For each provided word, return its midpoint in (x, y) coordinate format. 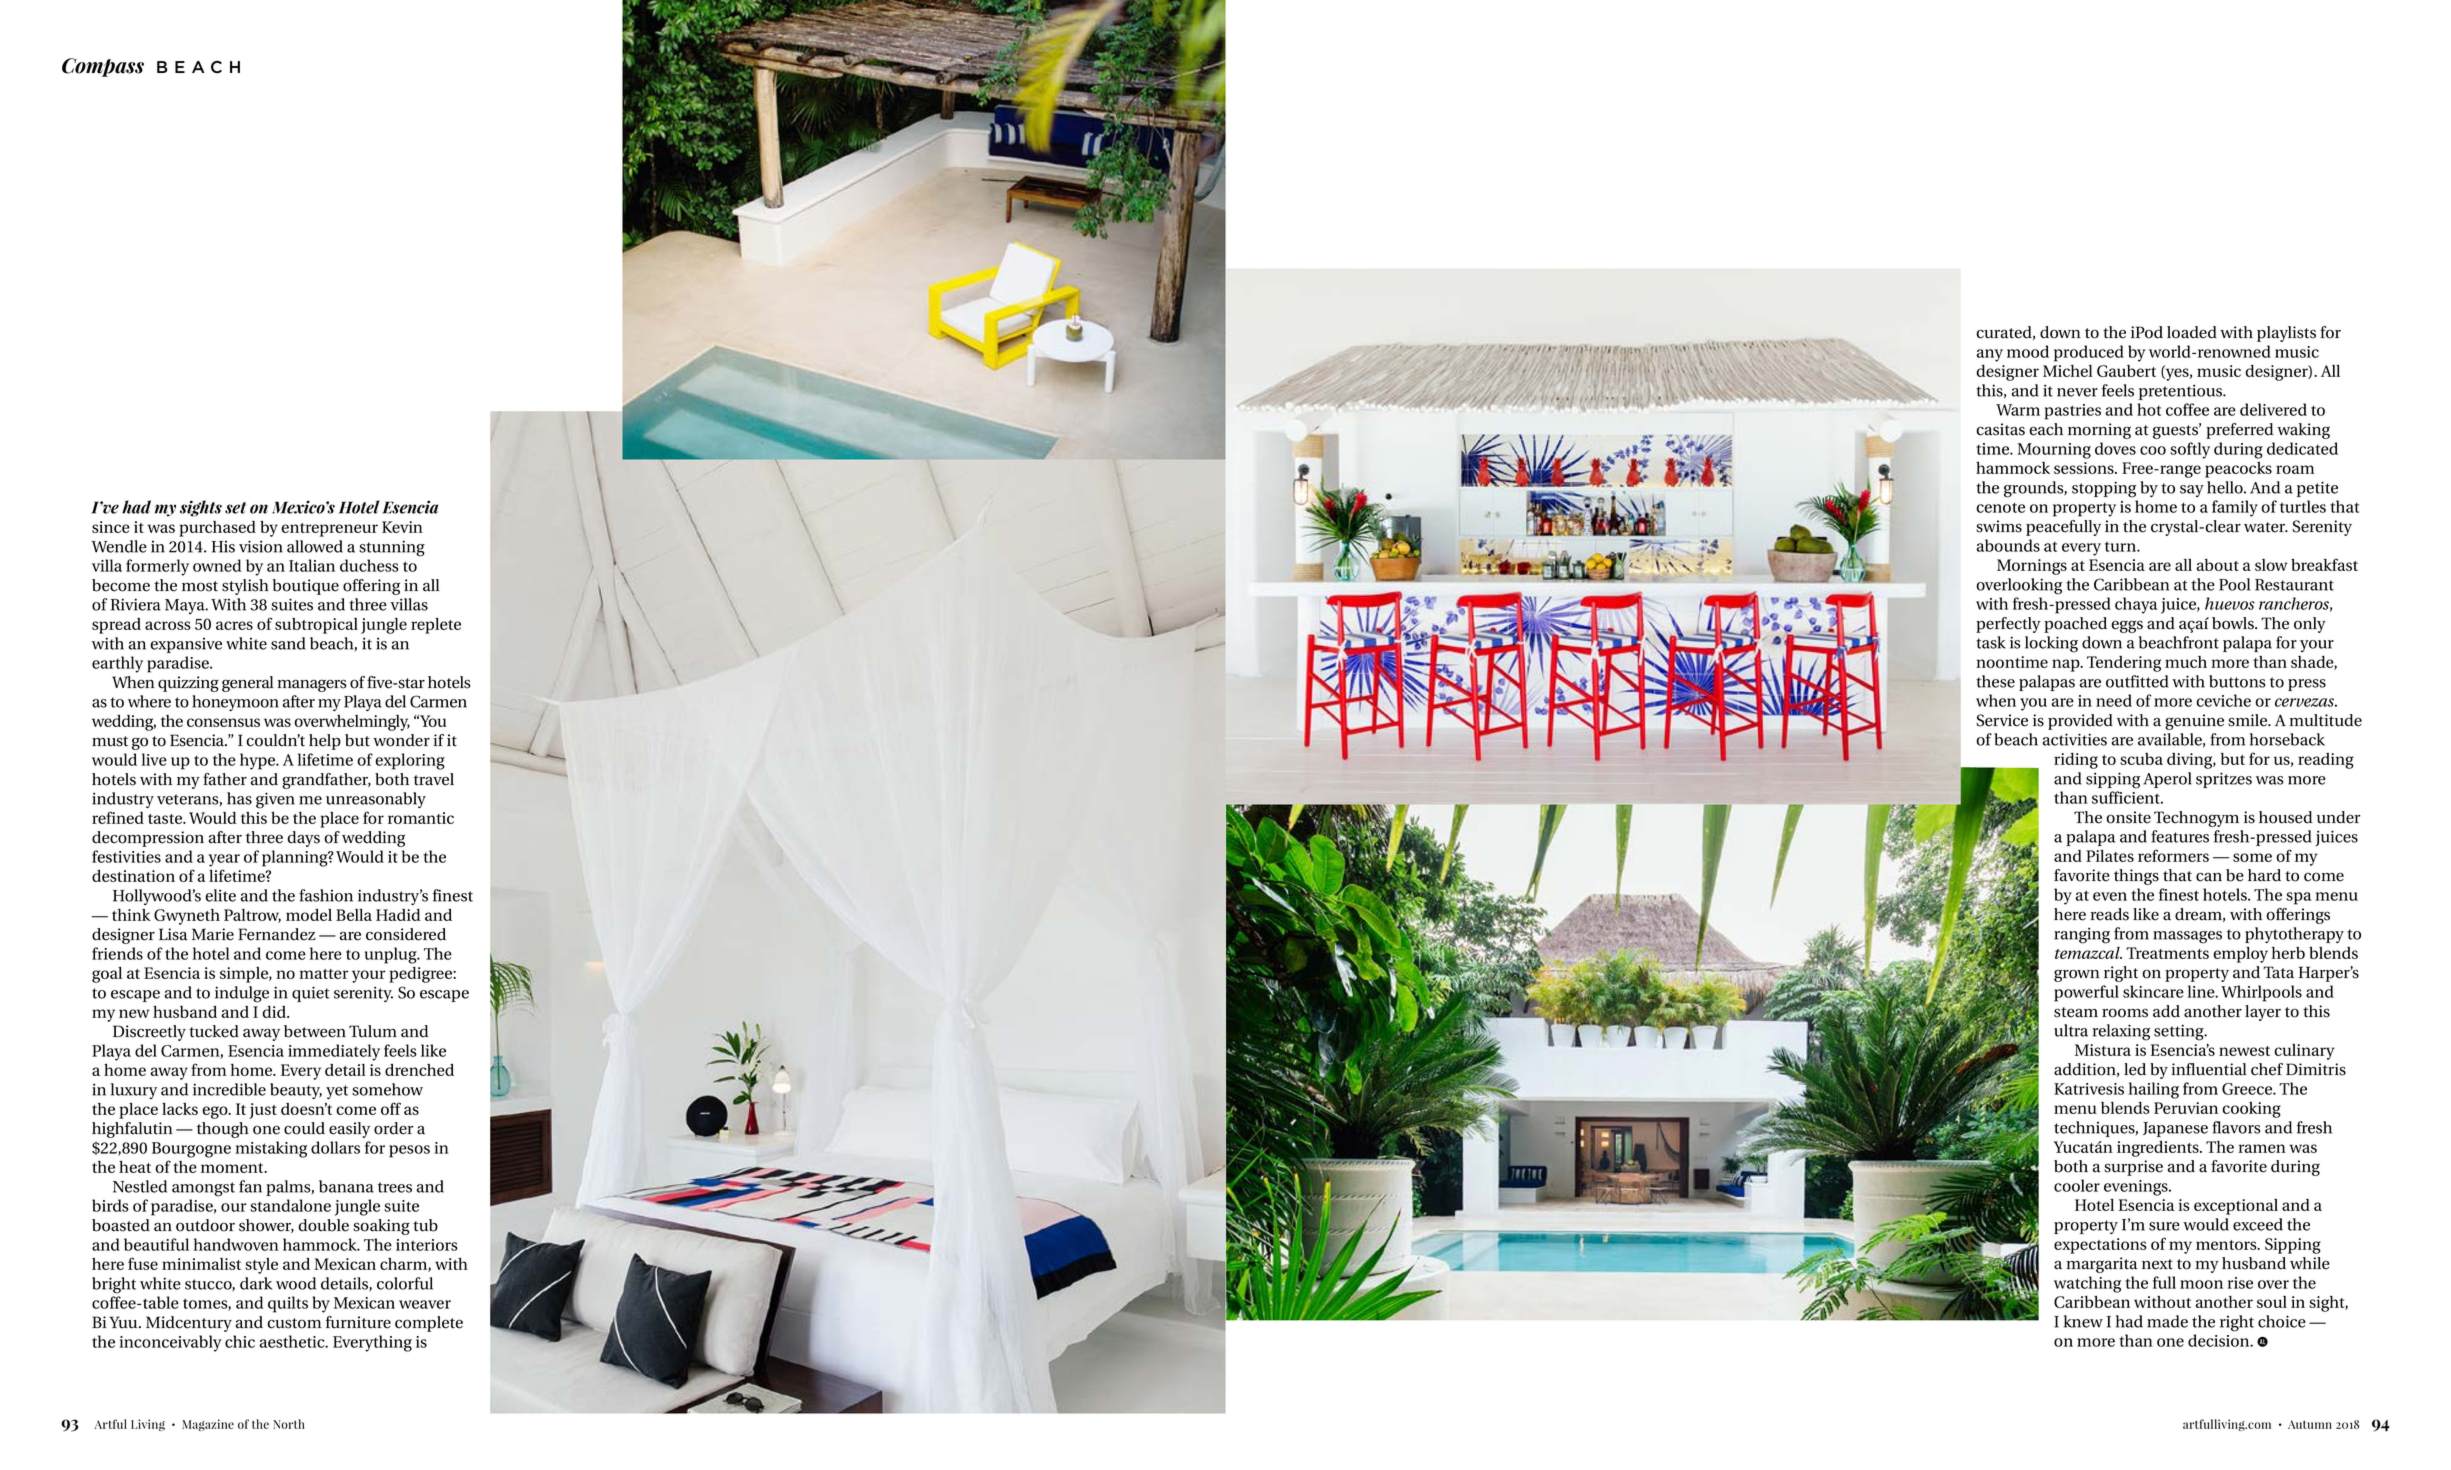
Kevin (402, 527)
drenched (419, 1070)
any (1989, 355)
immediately (334, 1052)
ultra (2071, 1030)
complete (429, 1324)
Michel (2068, 371)
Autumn (2310, 1424)
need (2114, 700)
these (1995, 681)
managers (312, 685)
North (289, 1424)
